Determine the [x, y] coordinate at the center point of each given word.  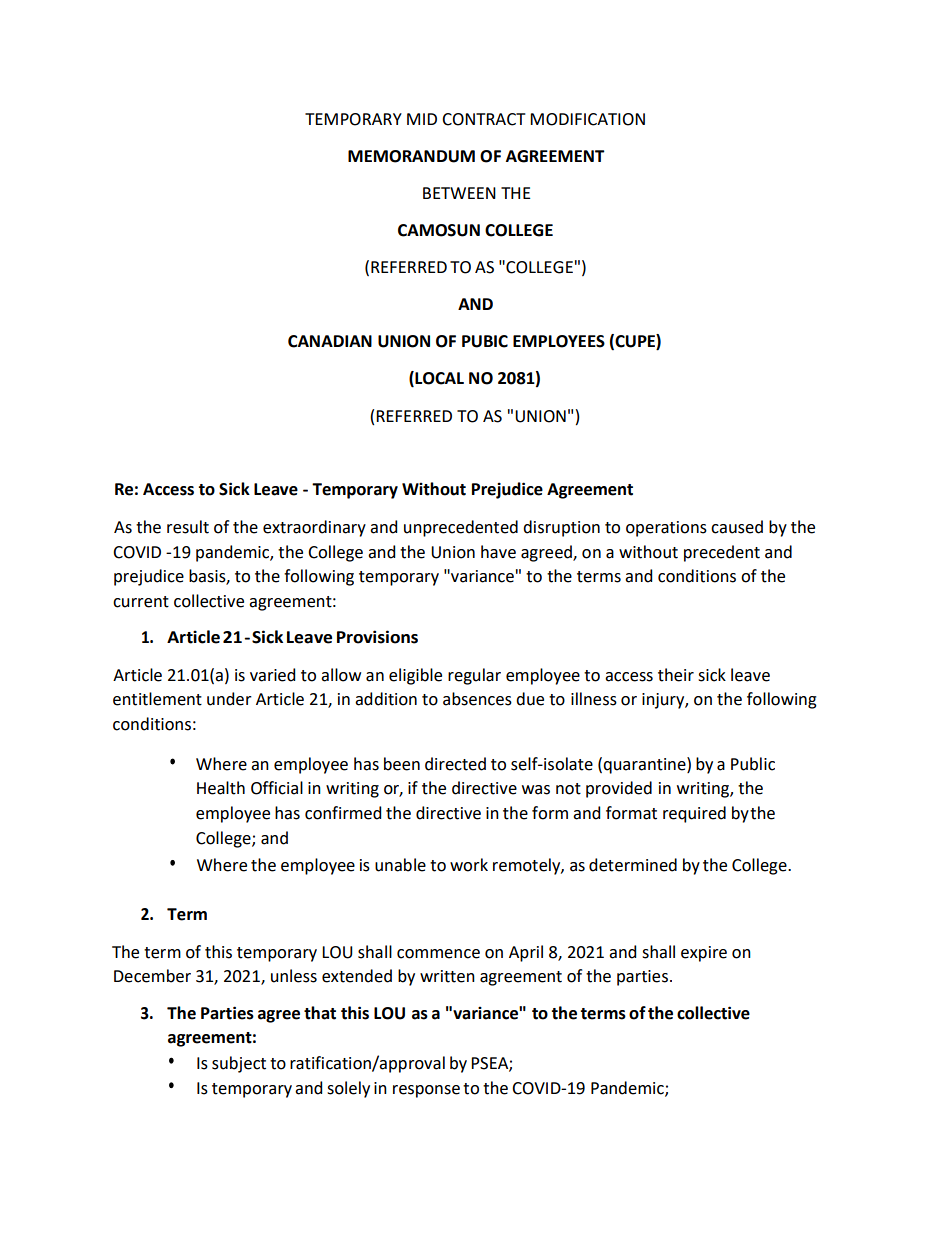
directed [455, 764]
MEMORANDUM [411, 156]
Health [221, 788]
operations [666, 529]
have [498, 552]
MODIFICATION [587, 119]
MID [422, 119]
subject [239, 1064]
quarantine [645, 765]
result [188, 527]
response [426, 1091]
